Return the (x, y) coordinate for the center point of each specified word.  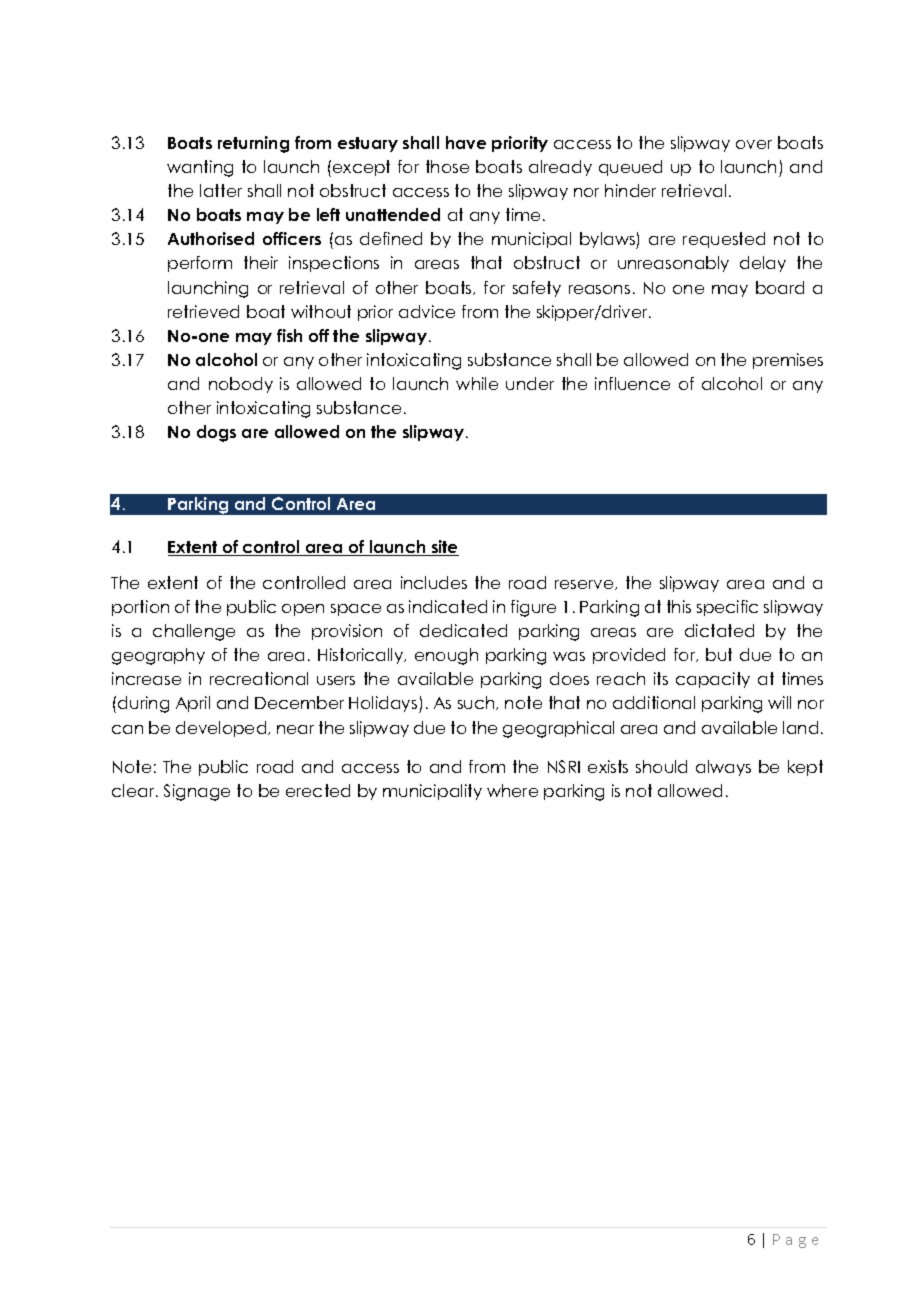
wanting (200, 168)
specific (727, 608)
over (754, 144)
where (512, 790)
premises (788, 361)
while (477, 383)
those (447, 166)
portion (140, 608)
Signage (197, 792)
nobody (241, 385)
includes (434, 582)
